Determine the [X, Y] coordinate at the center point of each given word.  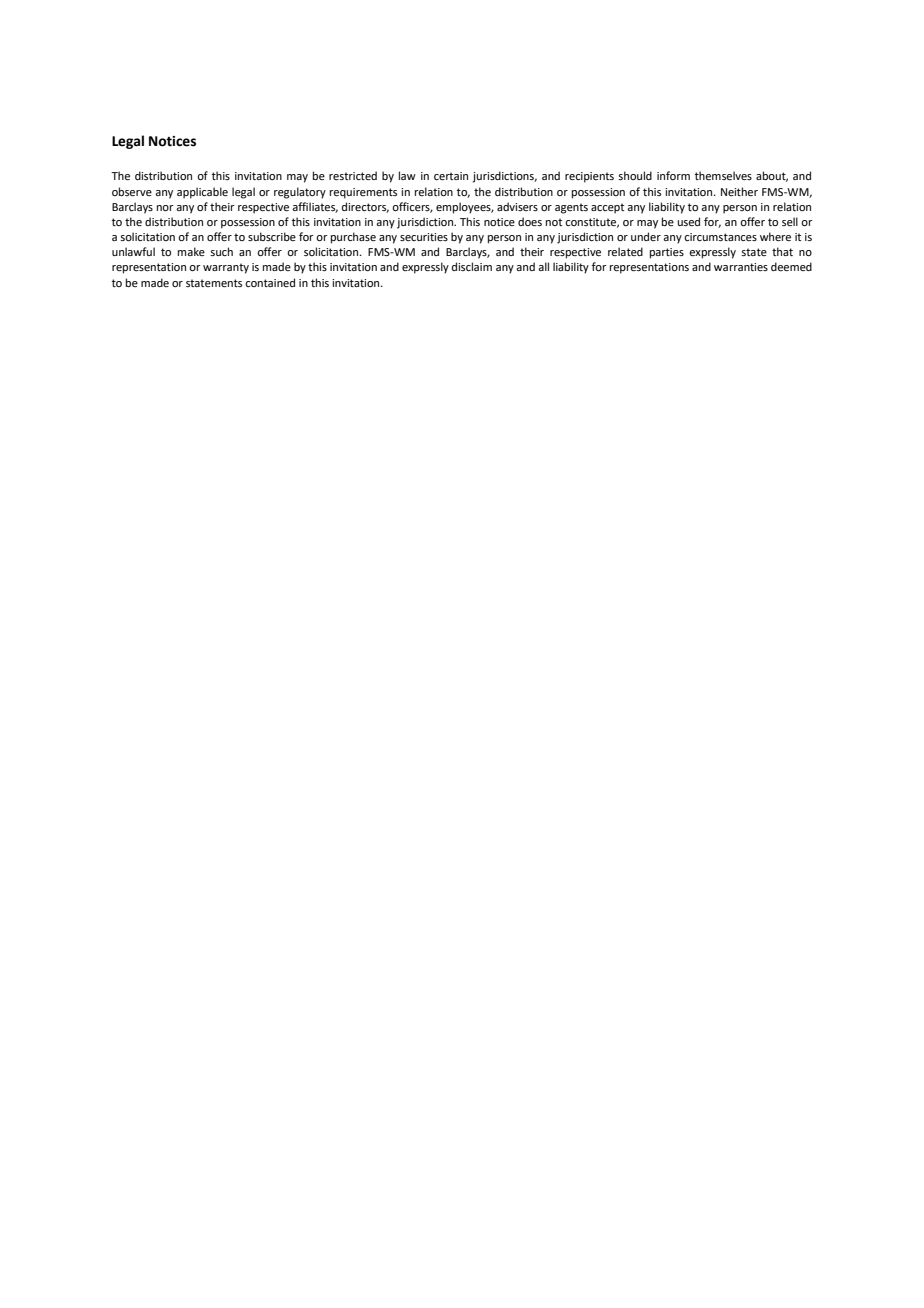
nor [165, 208]
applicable [202, 193]
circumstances [720, 237]
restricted [353, 175]
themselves [723, 175]
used [688, 221]
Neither [739, 191]
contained [270, 282]
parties [667, 253]
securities [424, 237]
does [530, 221]
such [221, 251]
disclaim [472, 266]
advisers [517, 206]
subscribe [272, 236]
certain [451, 176]
